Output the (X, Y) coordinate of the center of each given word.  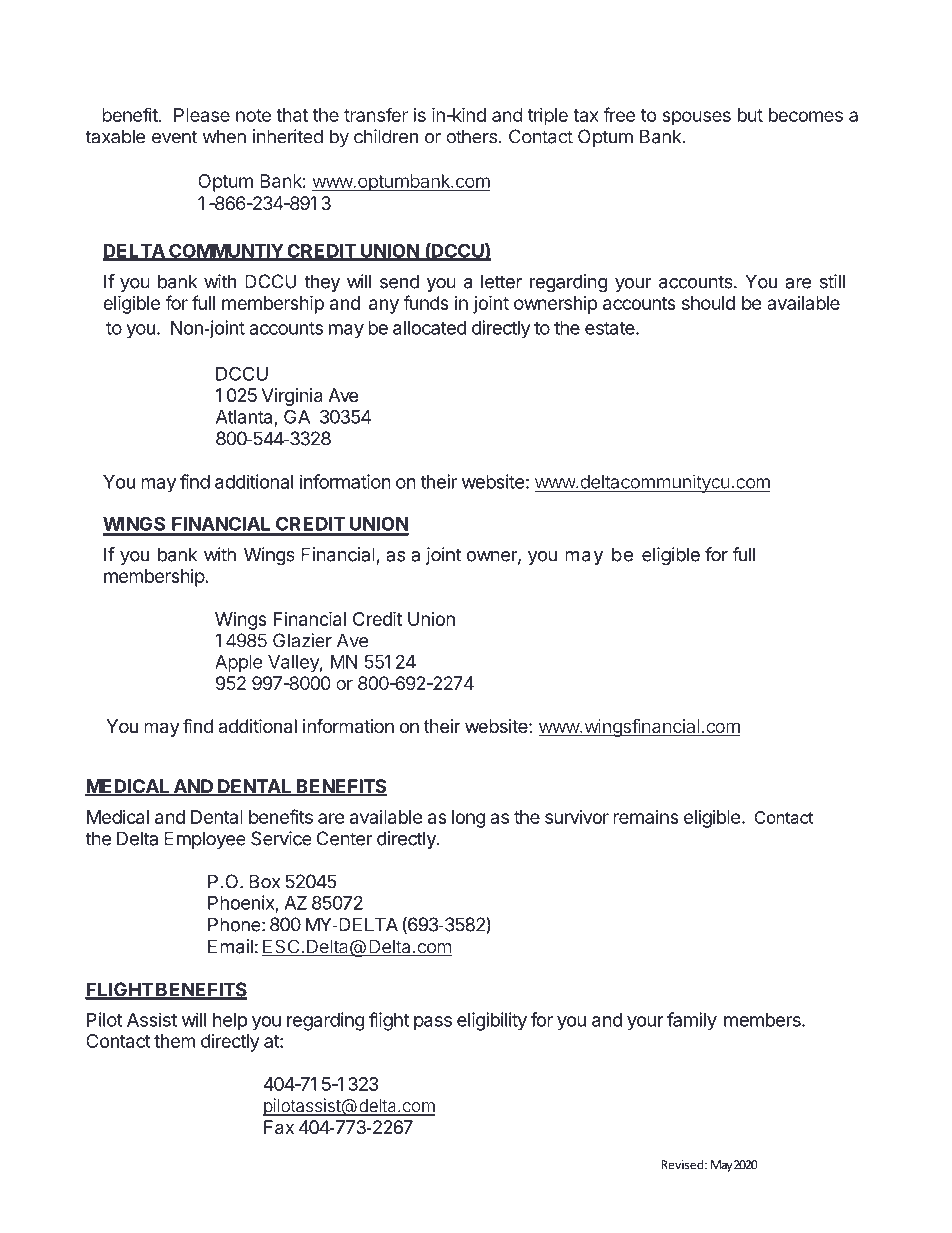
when (224, 136)
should (708, 303)
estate (611, 328)
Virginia (292, 397)
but (750, 115)
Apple (238, 663)
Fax (279, 1127)
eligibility (492, 1021)
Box (264, 881)
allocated (430, 328)
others (471, 136)
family (692, 1021)
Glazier (302, 640)
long (469, 819)
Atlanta (244, 417)
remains (646, 817)
